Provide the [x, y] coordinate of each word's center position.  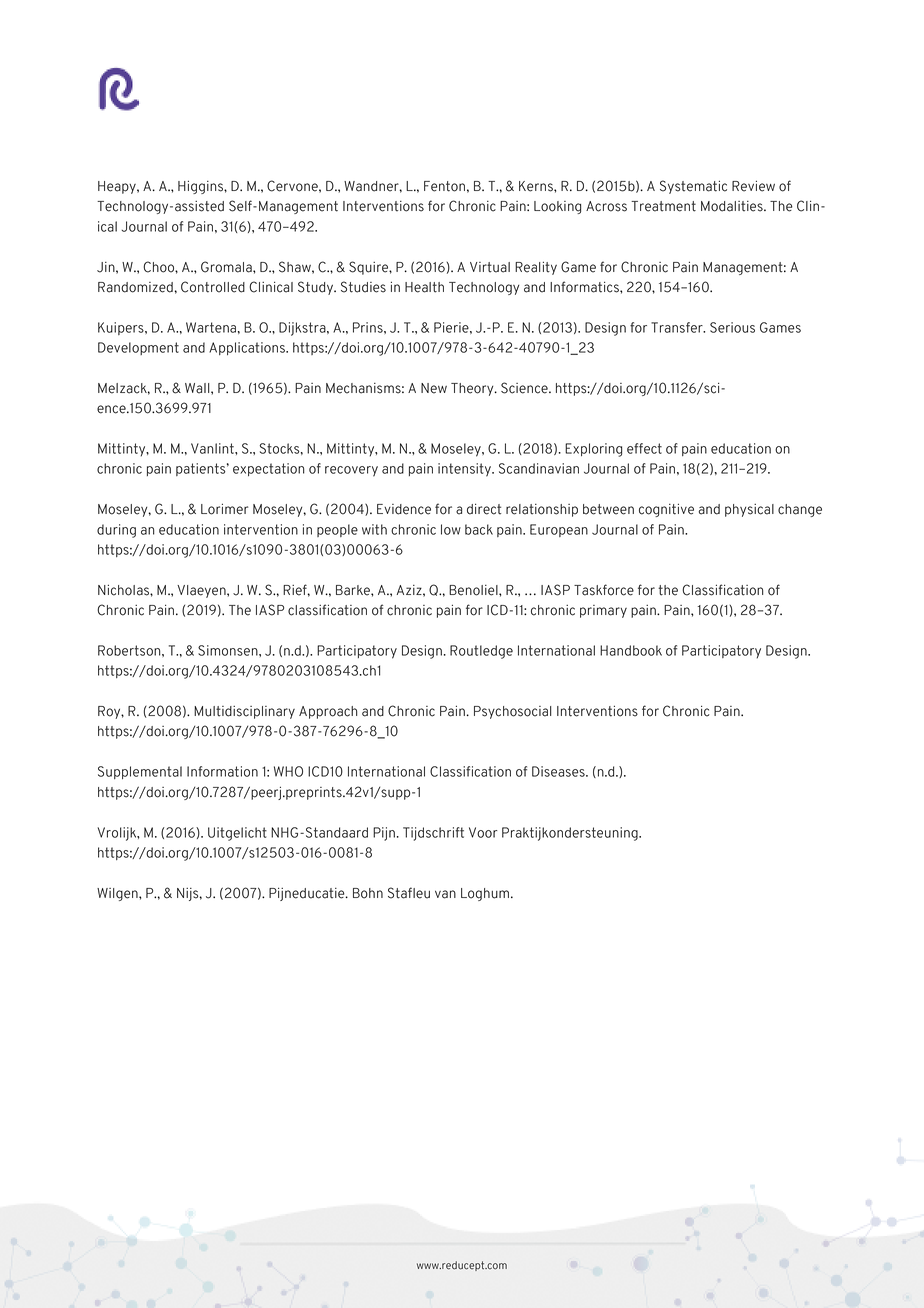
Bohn [368, 893]
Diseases [559, 771]
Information [222, 771]
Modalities [733, 206]
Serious [732, 327]
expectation [269, 469]
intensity [465, 470]
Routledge [481, 652]
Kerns [537, 186]
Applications [248, 348]
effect [644, 448]
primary [603, 611]
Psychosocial [513, 712]
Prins [369, 327]
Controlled [213, 287]
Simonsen [229, 650]
